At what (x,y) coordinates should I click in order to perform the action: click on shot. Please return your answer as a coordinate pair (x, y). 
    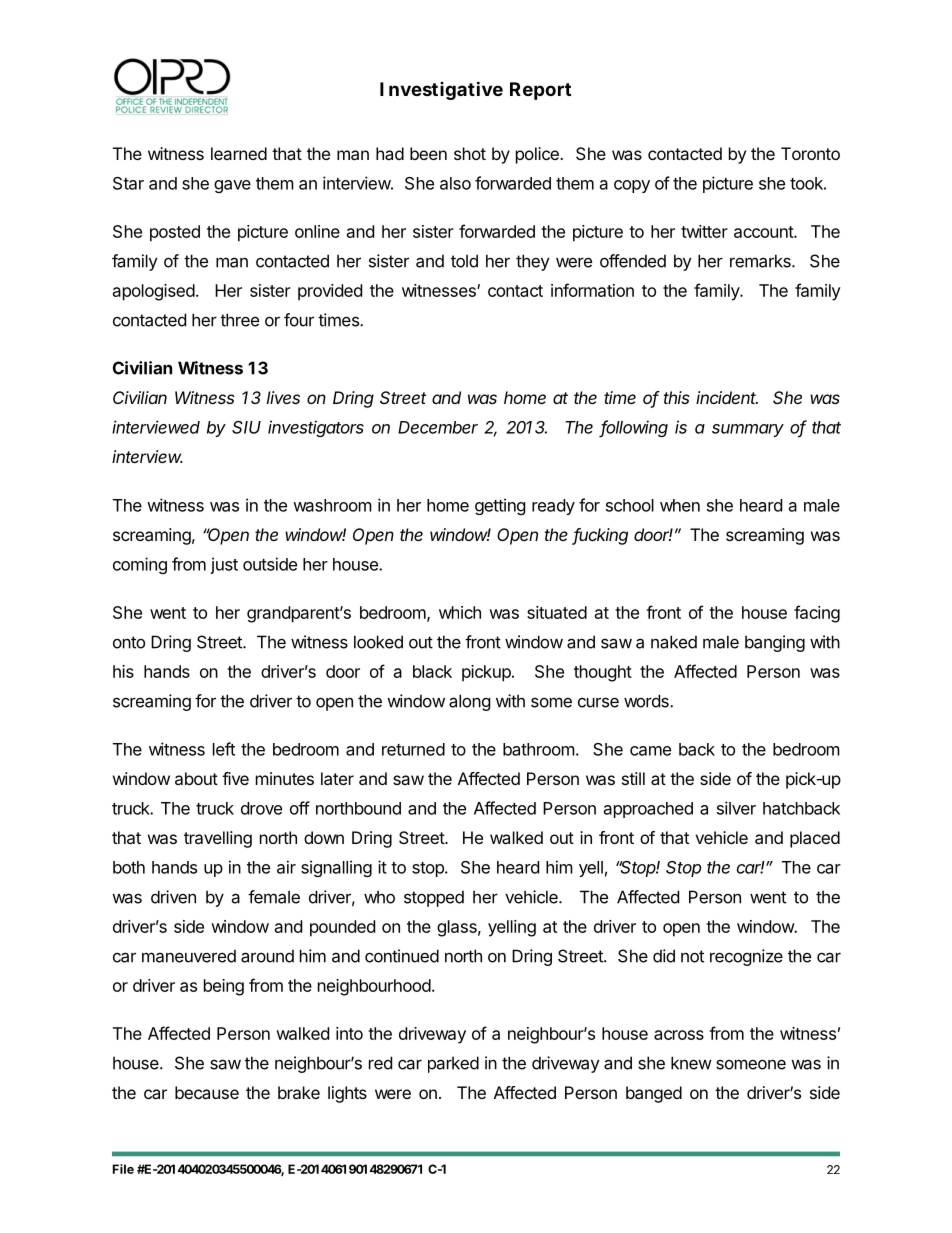
    Looking at the image, I should click on (470, 153).
